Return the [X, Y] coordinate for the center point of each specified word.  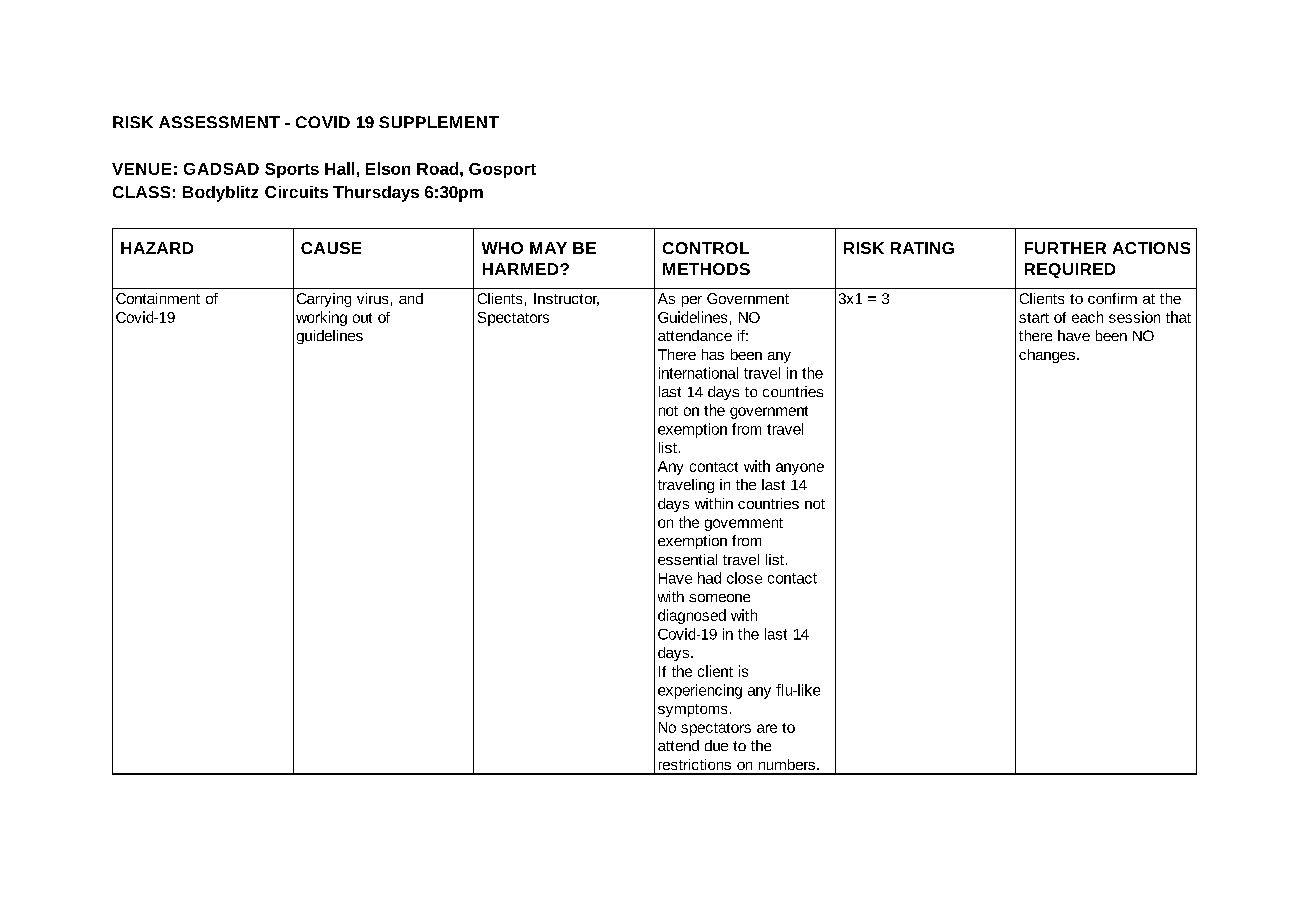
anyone [800, 469]
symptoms [692, 710]
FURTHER [1065, 248]
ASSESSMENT [219, 122]
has [713, 354]
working [321, 318]
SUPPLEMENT [439, 122]
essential [687, 559]
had [709, 578]
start [1034, 318]
